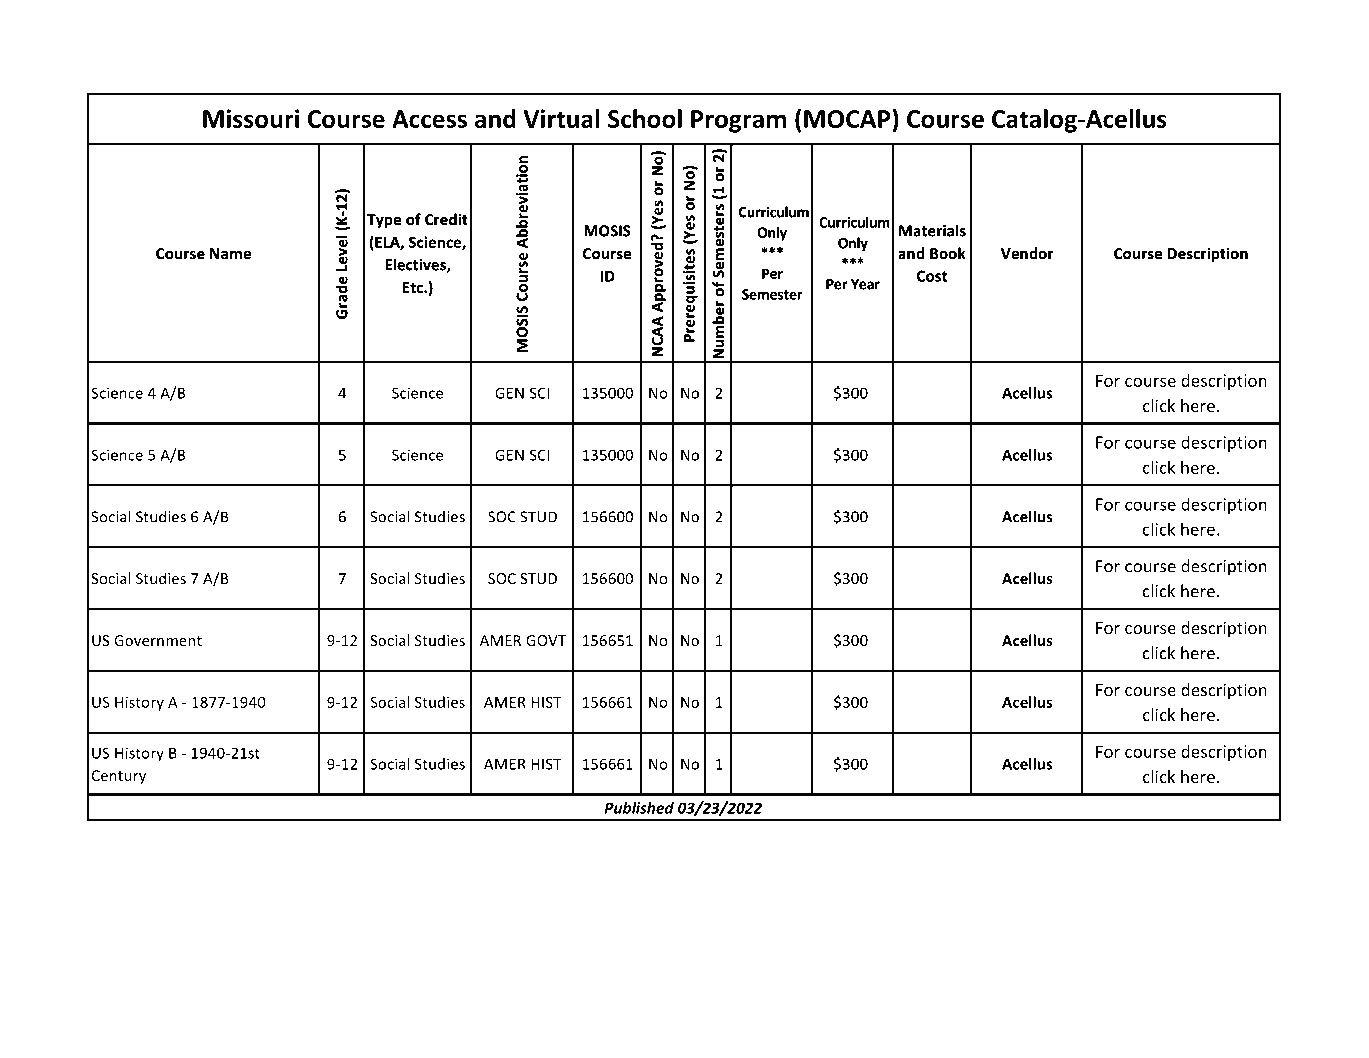 This image has width=1369, height=1058. What do you see at coordinates (932, 276) in the image?
I see `Cost` at bounding box center [932, 276].
